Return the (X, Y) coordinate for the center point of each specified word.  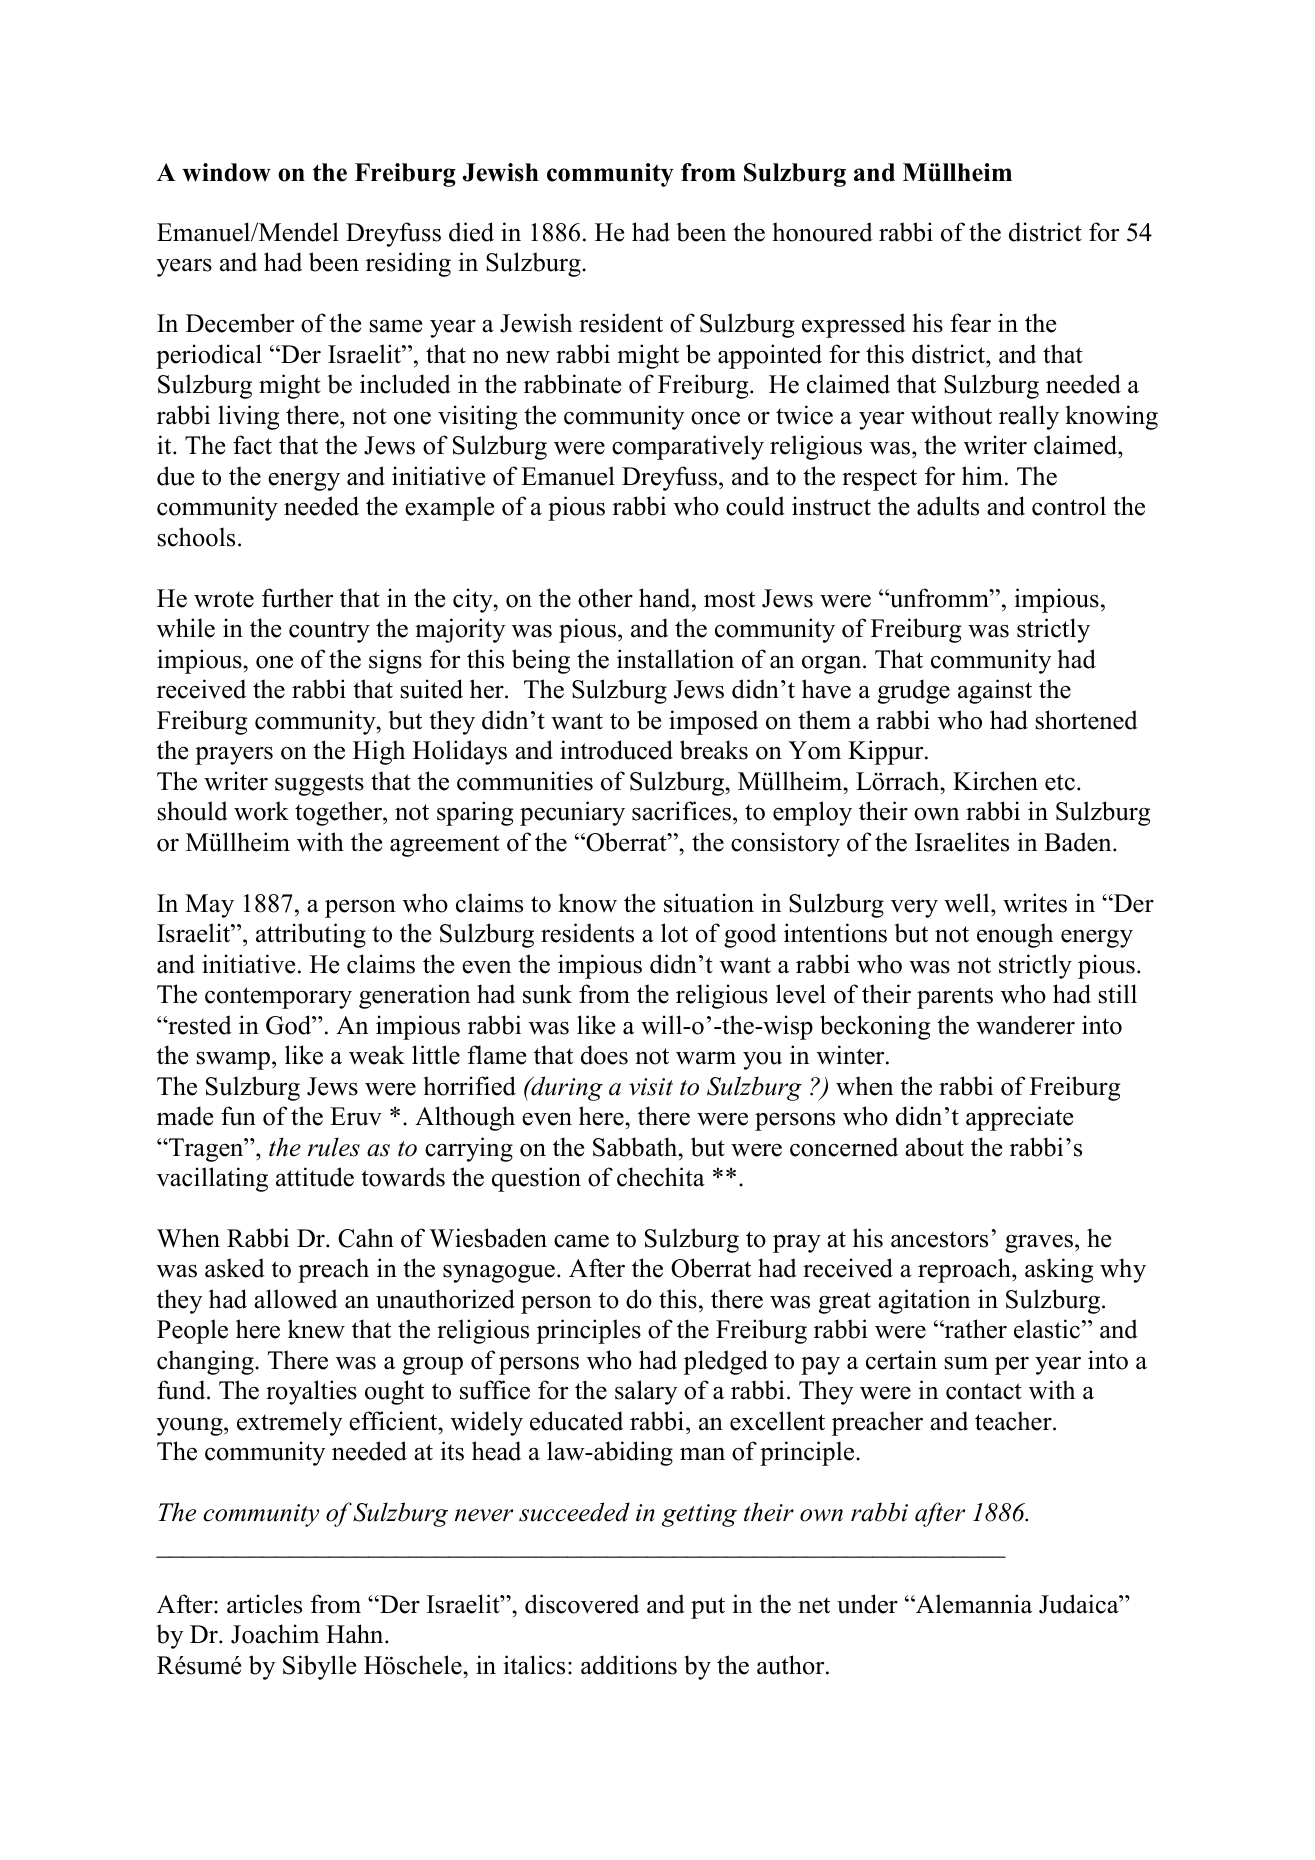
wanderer (1025, 1025)
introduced (616, 750)
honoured (822, 232)
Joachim (275, 1634)
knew (316, 1329)
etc (1060, 782)
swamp (233, 1061)
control (1069, 506)
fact (252, 445)
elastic (1047, 1329)
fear (971, 323)
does (604, 1055)
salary (646, 1392)
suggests (319, 785)
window (226, 172)
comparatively (688, 447)
